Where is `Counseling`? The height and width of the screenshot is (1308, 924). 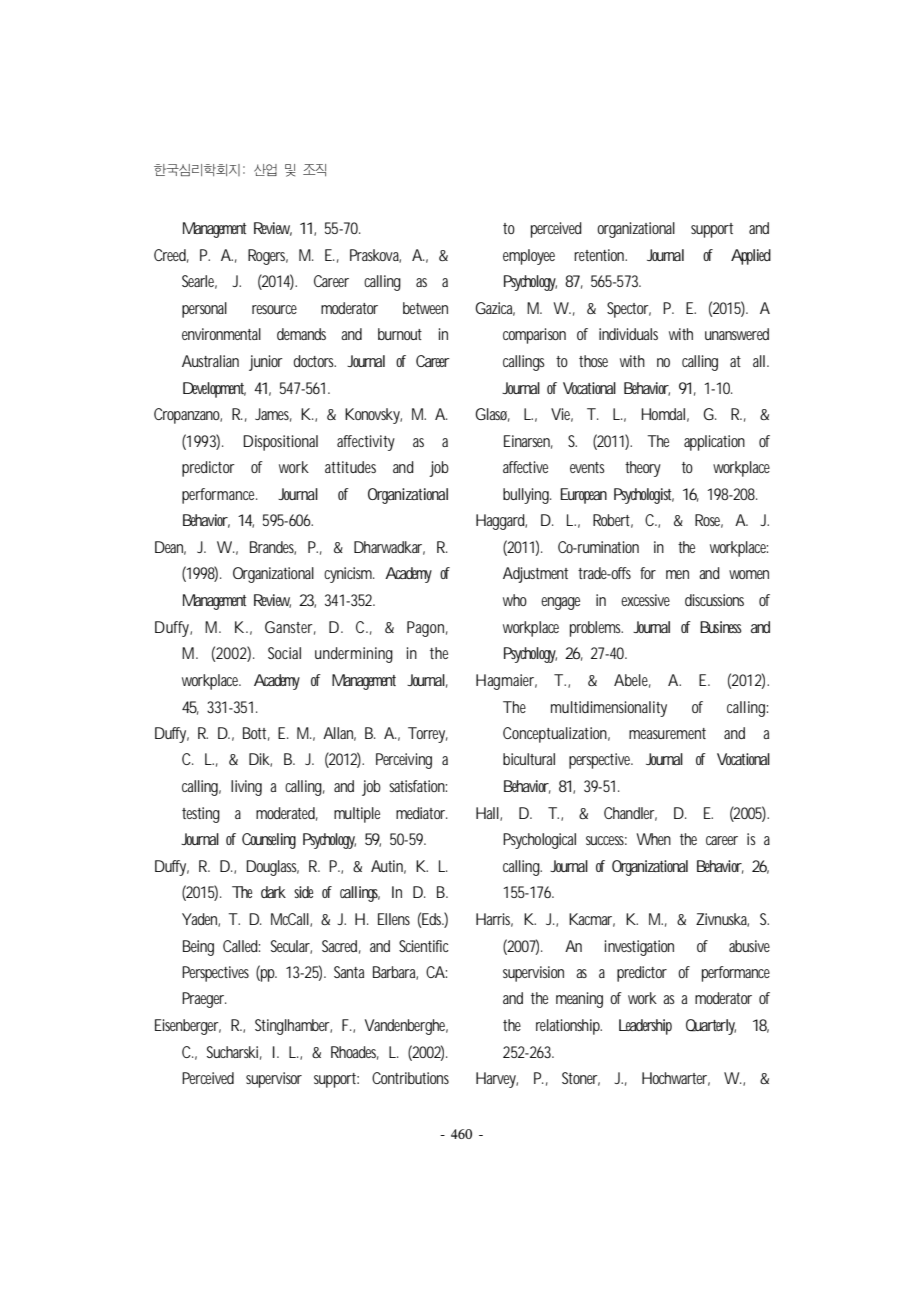 Counseling is located at coordinates (269, 841).
